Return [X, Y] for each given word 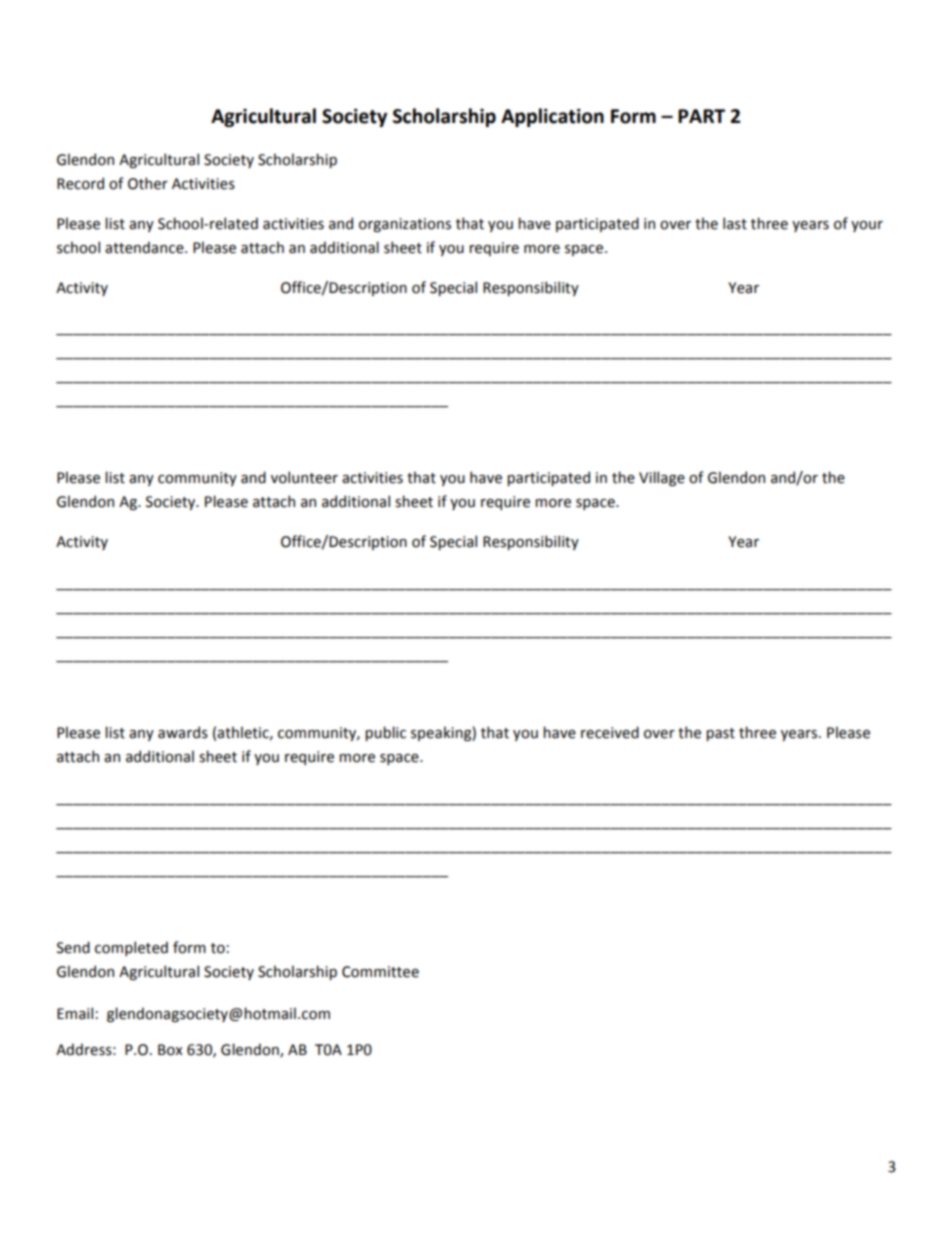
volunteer [304, 477]
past [720, 734]
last [735, 223]
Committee [380, 972]
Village [662, 478]
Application [552, 117]
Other [148, 183]
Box [170, 1050]
